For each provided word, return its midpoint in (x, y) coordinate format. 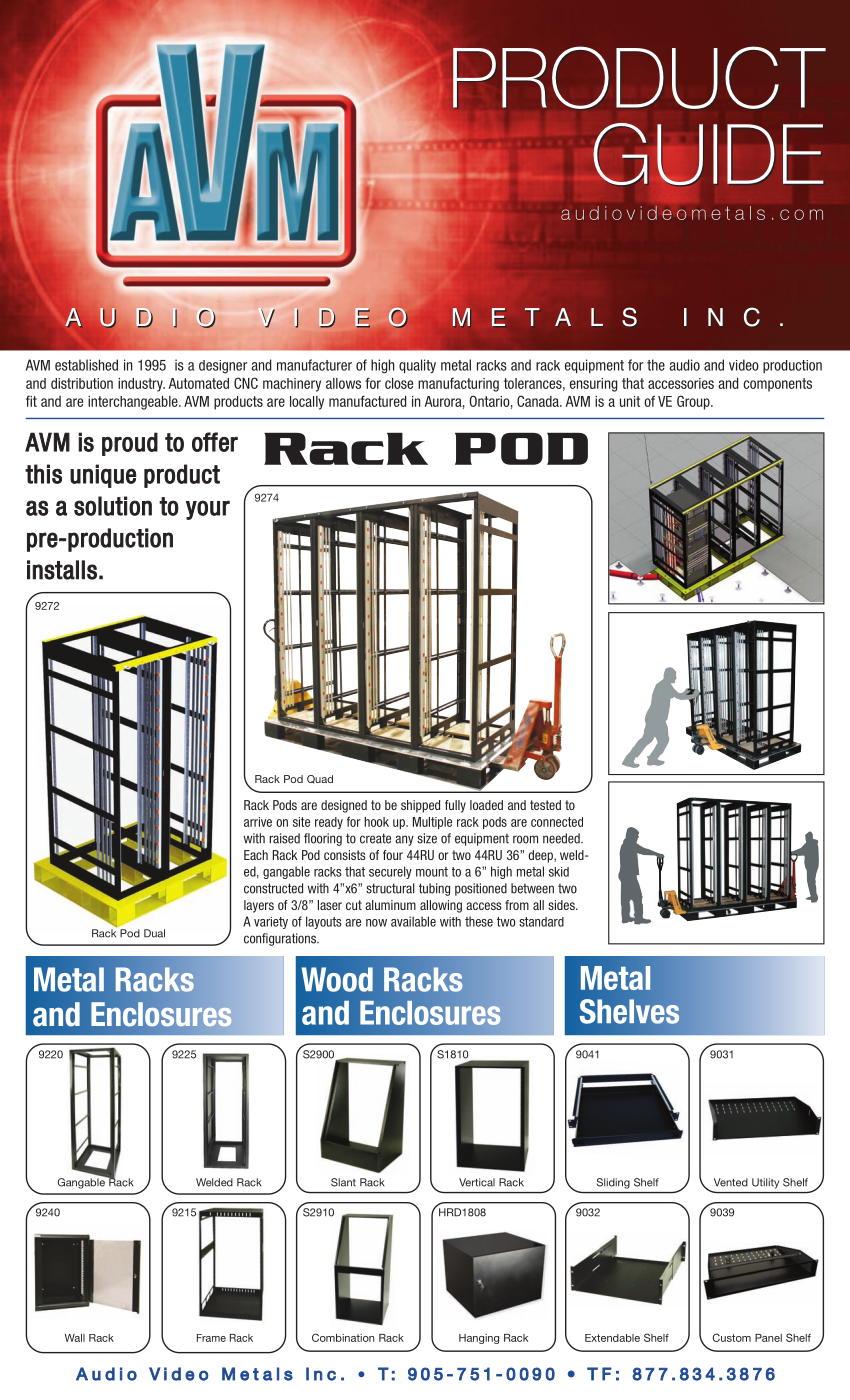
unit (630, 401)
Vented (731, 1182)
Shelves (629, 1011)
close (399, 383)
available (413, 921)
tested (545, 805)
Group (694, 402)
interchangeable (134, 403)
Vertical (477, 1182)
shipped (420, 806)
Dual (154, 933)
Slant (343, 1182)
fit (31, 401)
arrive (258, 822)
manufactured (367, 401)
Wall (75, 1338)
